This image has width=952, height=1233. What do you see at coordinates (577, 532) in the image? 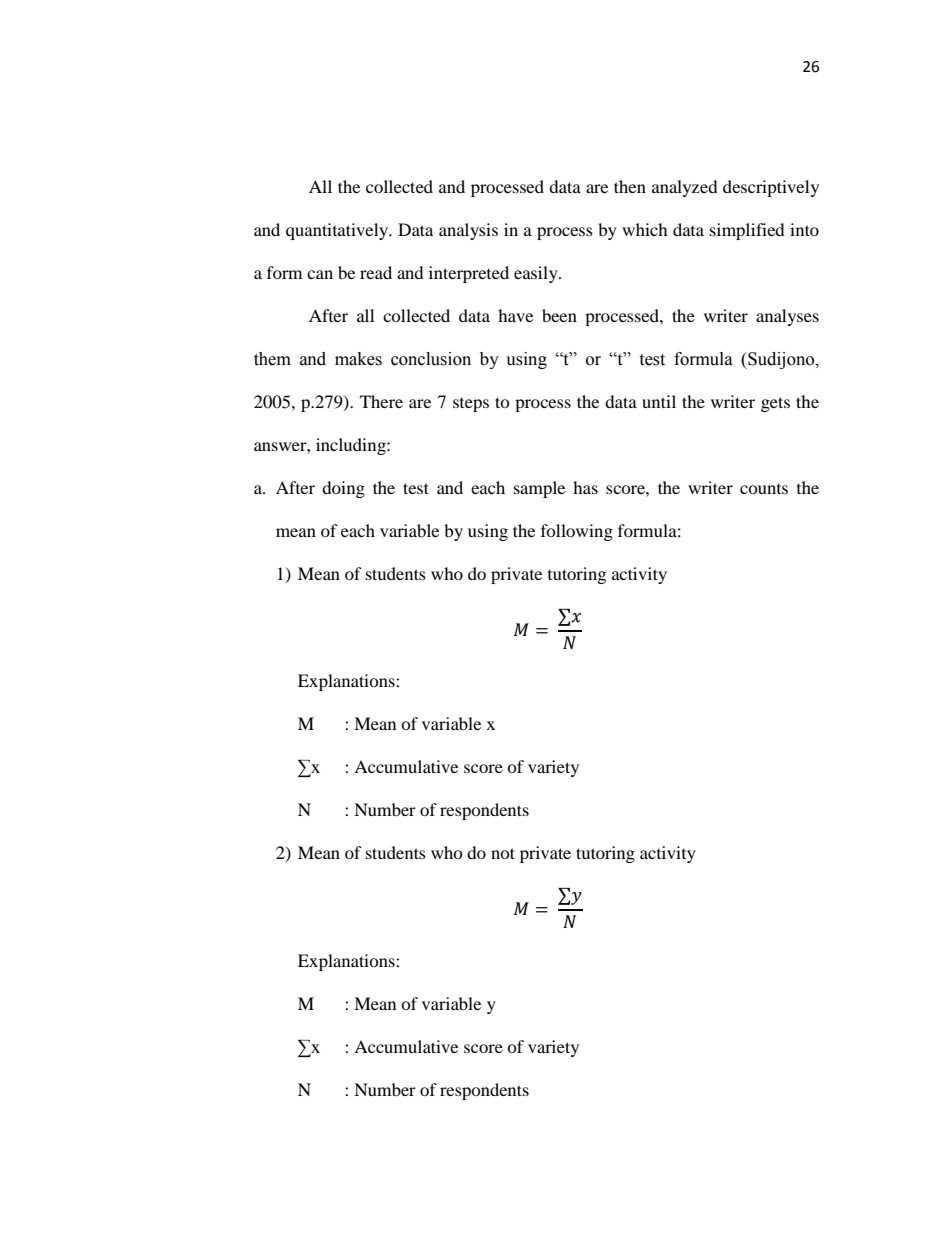
I see `following` at bounding box center [577, 532].
